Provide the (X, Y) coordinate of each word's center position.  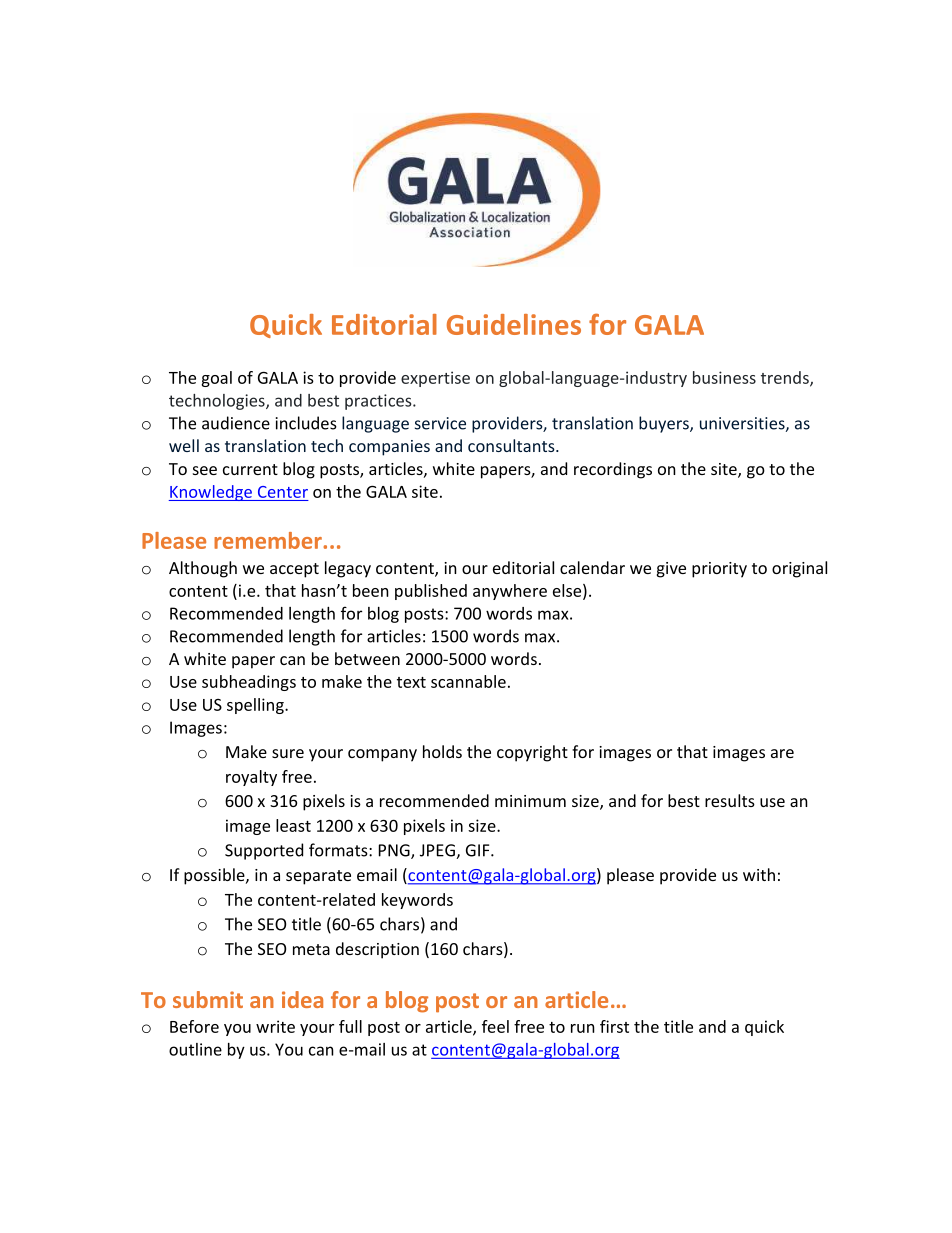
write (275, 1026)
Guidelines (514, 324)
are (782, 753)
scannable (468, 681)
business (724, 377)
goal (216, 379)
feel (495, 1026)
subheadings (249, 683)
